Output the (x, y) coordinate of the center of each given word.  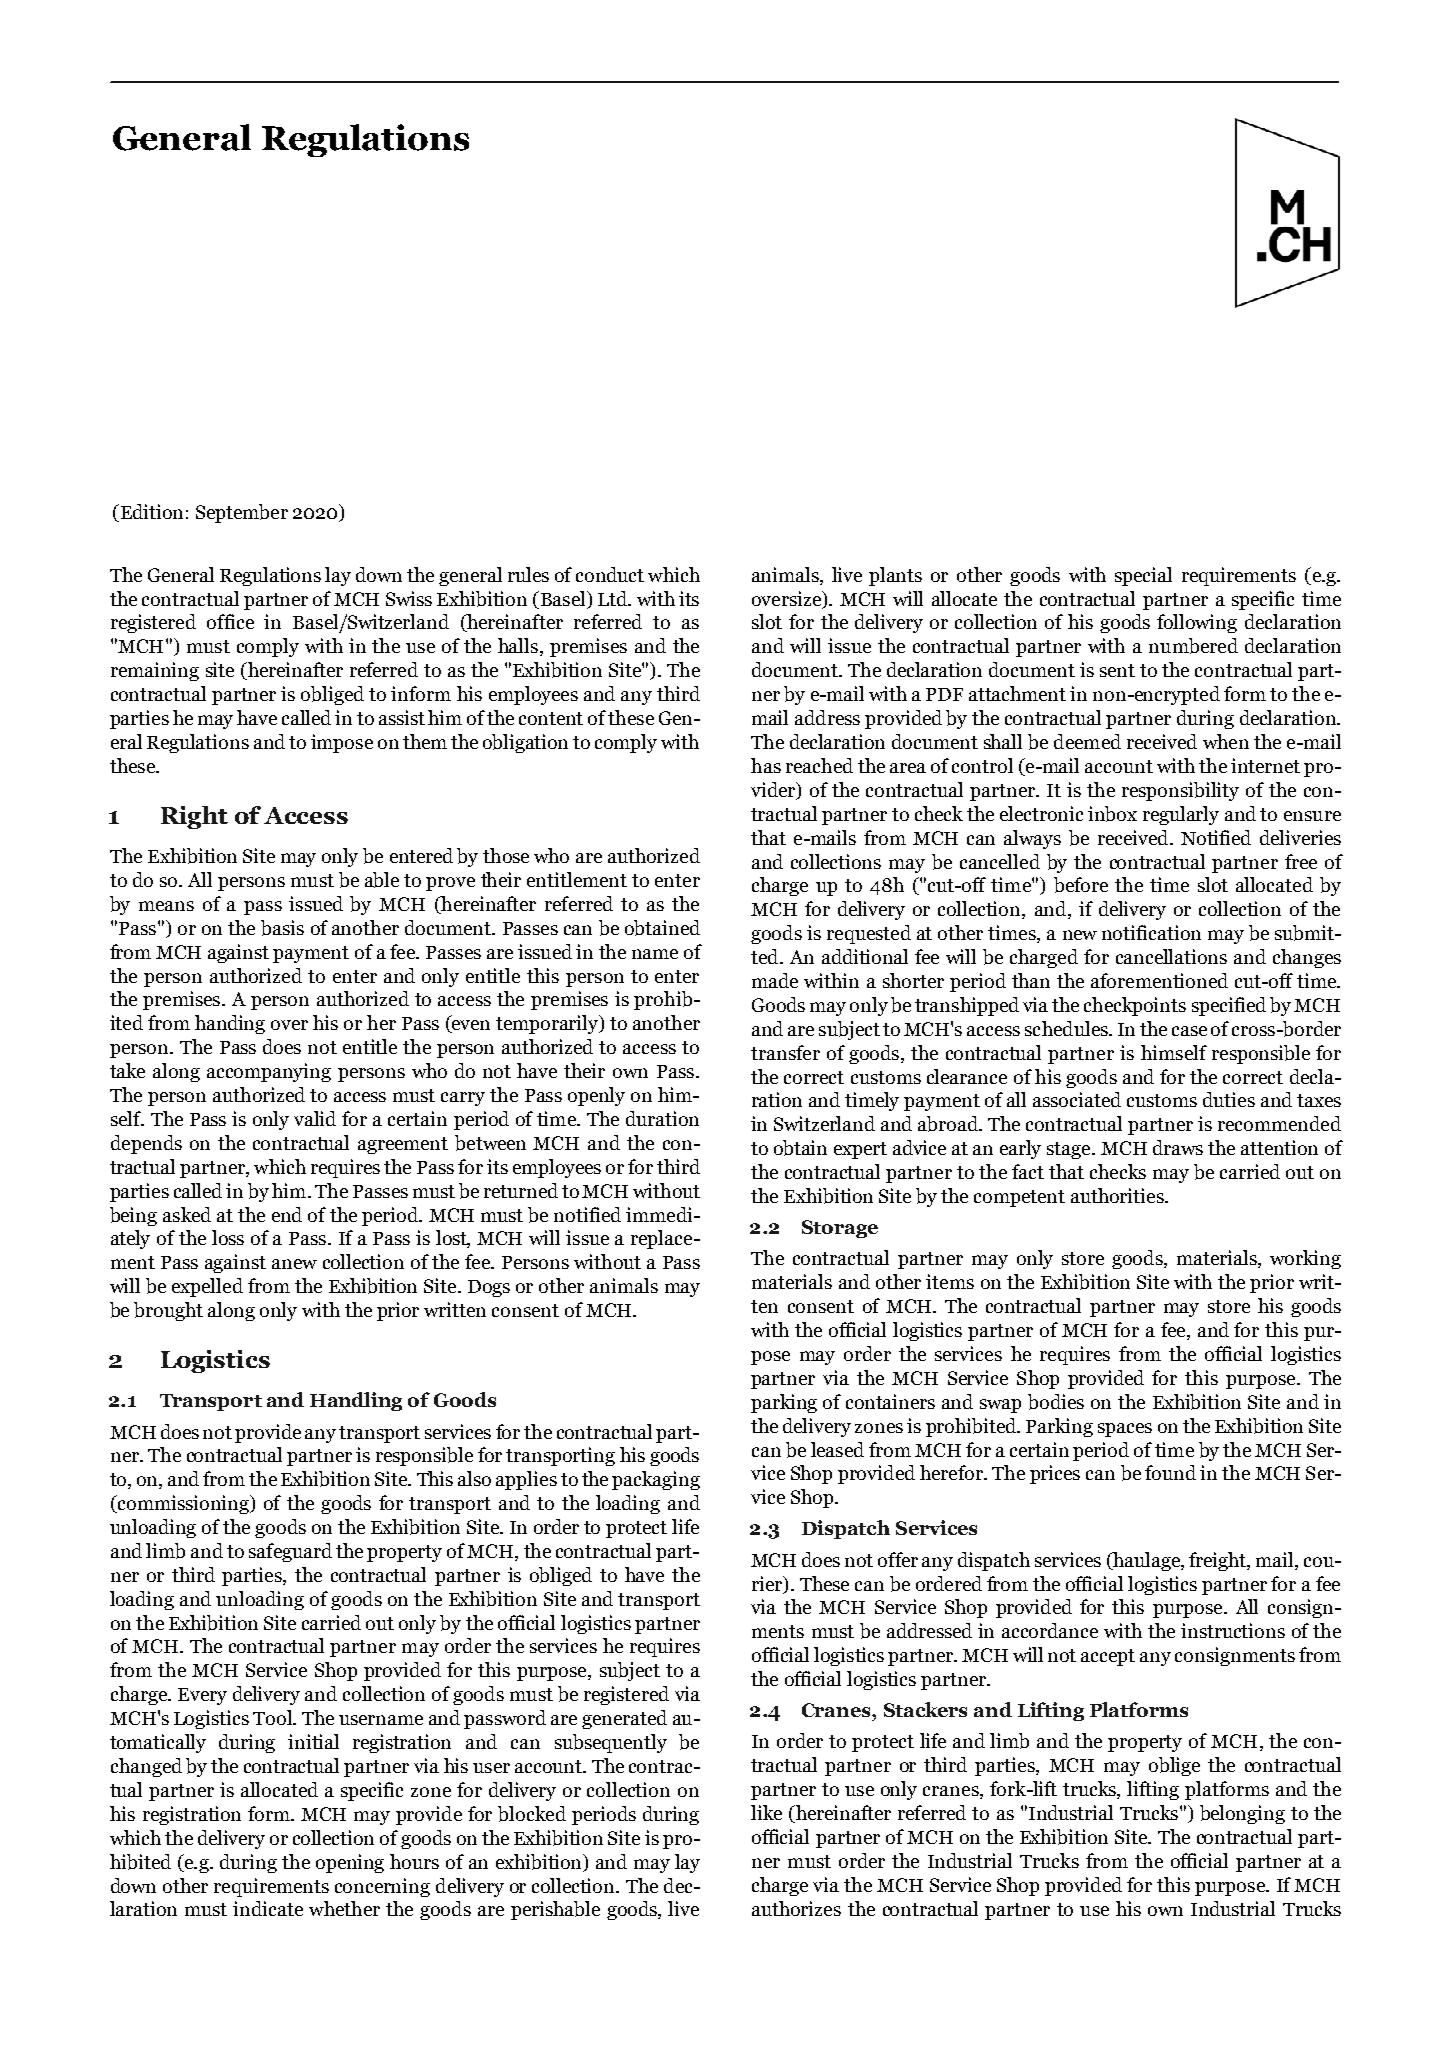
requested (869, 934)
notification (1151, 932)
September (242, 513)
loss (228, 1237)
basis (282, 928)
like (766, 1812)
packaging (656, 1480)
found (1170, 1472)
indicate (268, 1908)
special (1143, 576)
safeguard (290, 1552)
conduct (610, 574)
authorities (1118, 1195)
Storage (840, 1229)
